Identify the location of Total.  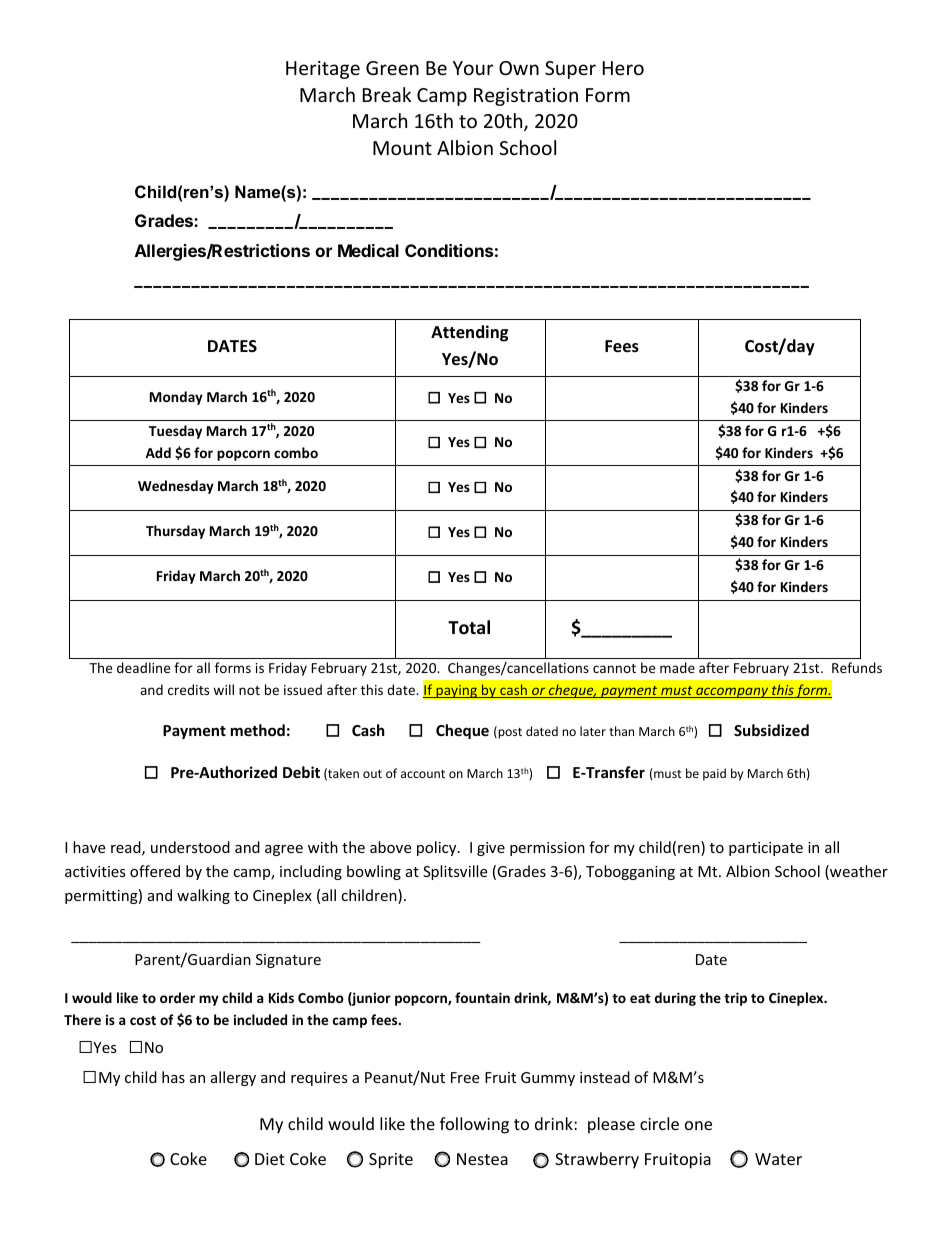
(469, 627).
